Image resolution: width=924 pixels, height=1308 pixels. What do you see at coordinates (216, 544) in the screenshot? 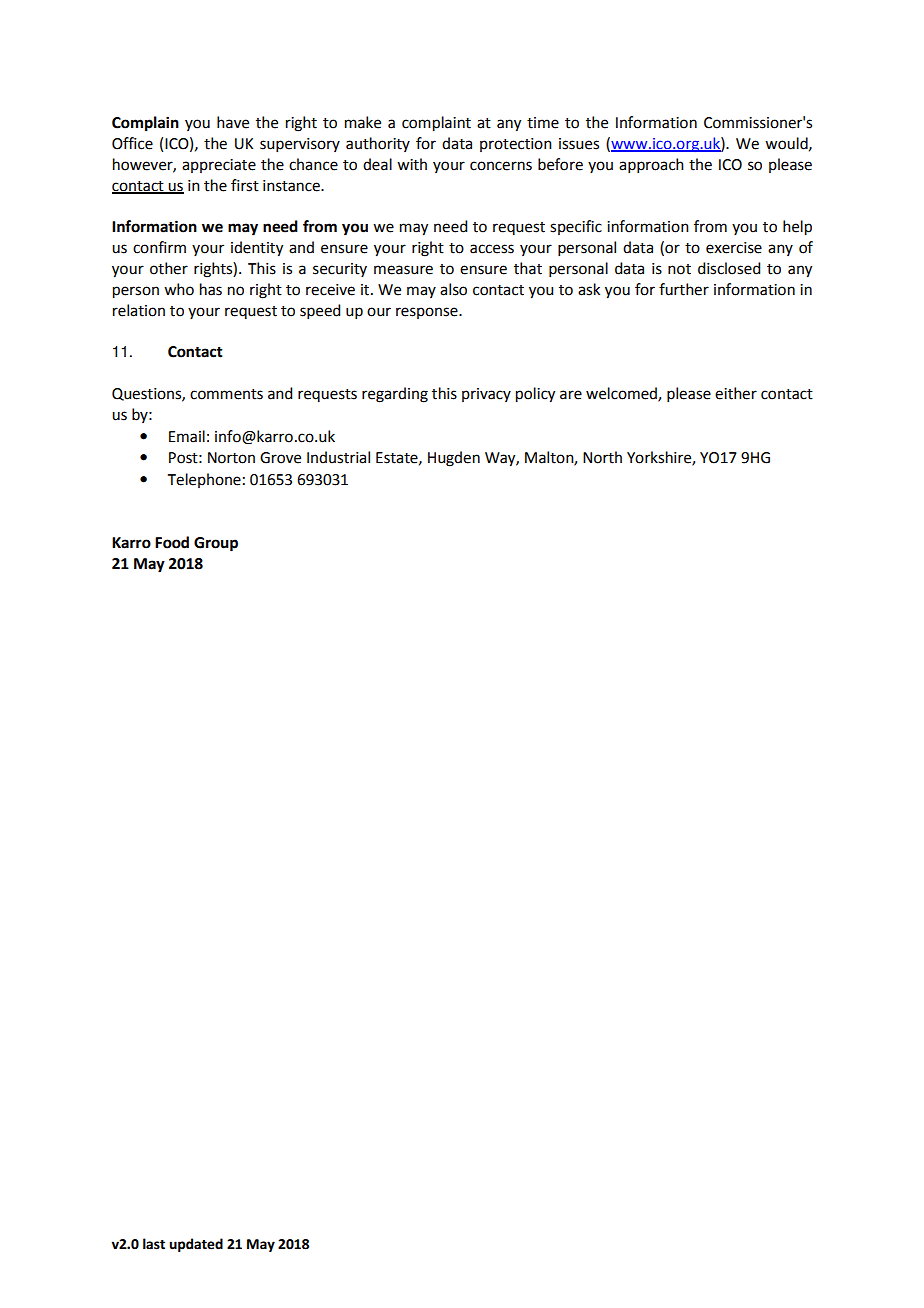
I see `Group` at bounding box center [216, 544].
